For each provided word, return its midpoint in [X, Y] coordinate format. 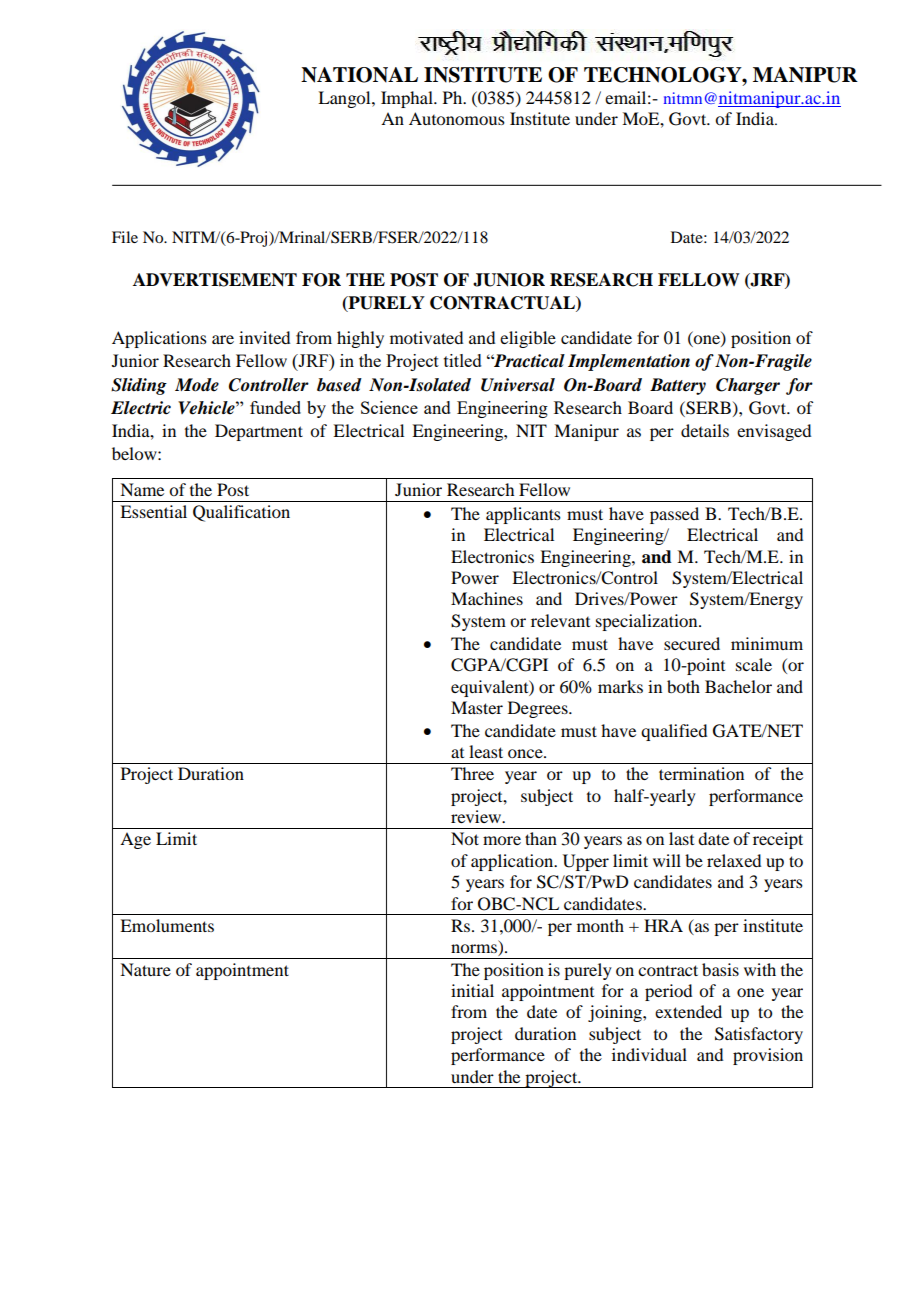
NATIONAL [359, 75]
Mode [197, 385]
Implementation [629, 362]
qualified [674, 732]
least [486, 751]
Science [389, 407]
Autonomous [457, 118]
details [705, 430]
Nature [145, 969]
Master [477, 707]
